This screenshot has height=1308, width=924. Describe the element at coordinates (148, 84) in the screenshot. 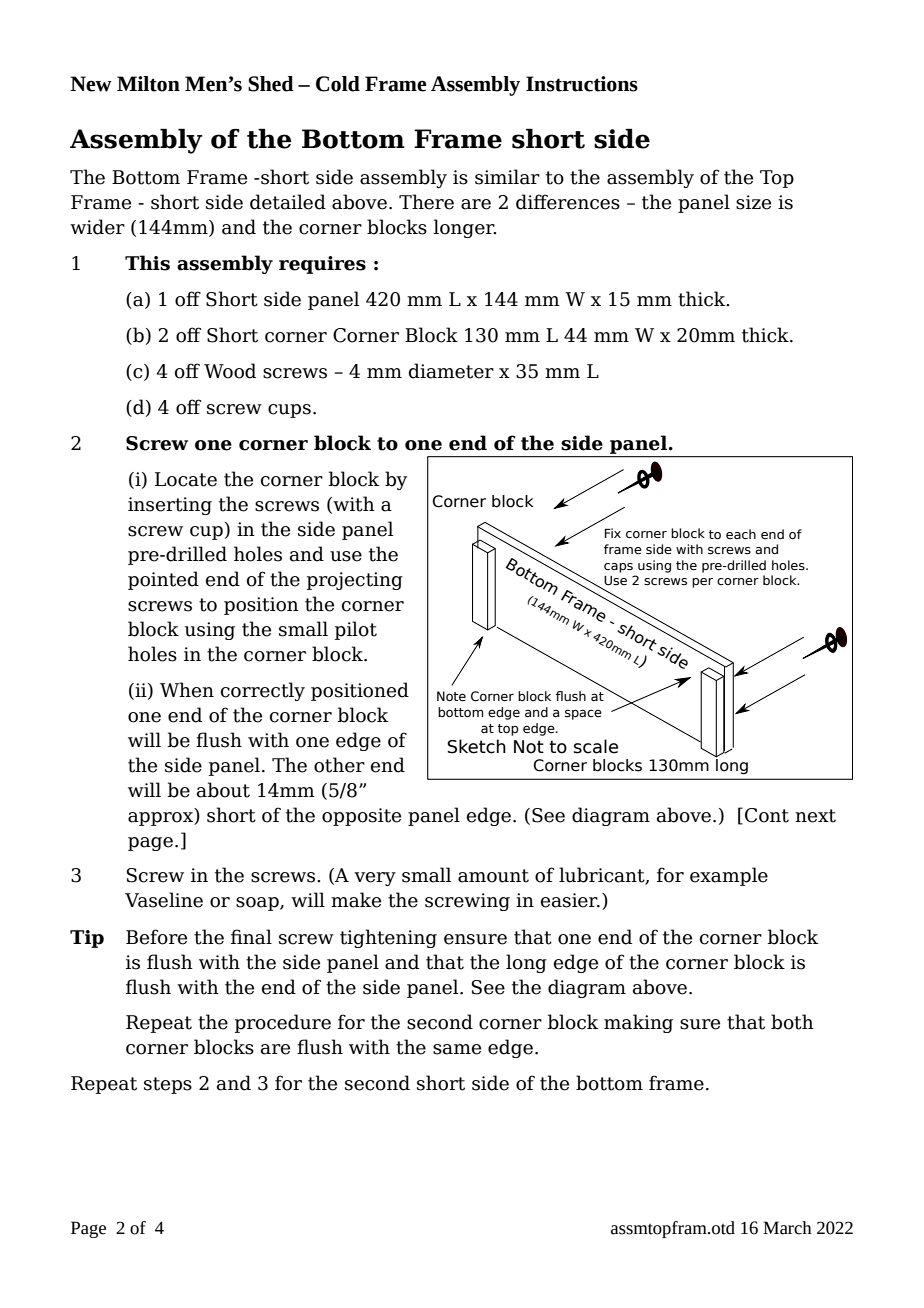

I see `Milton` at that location.
